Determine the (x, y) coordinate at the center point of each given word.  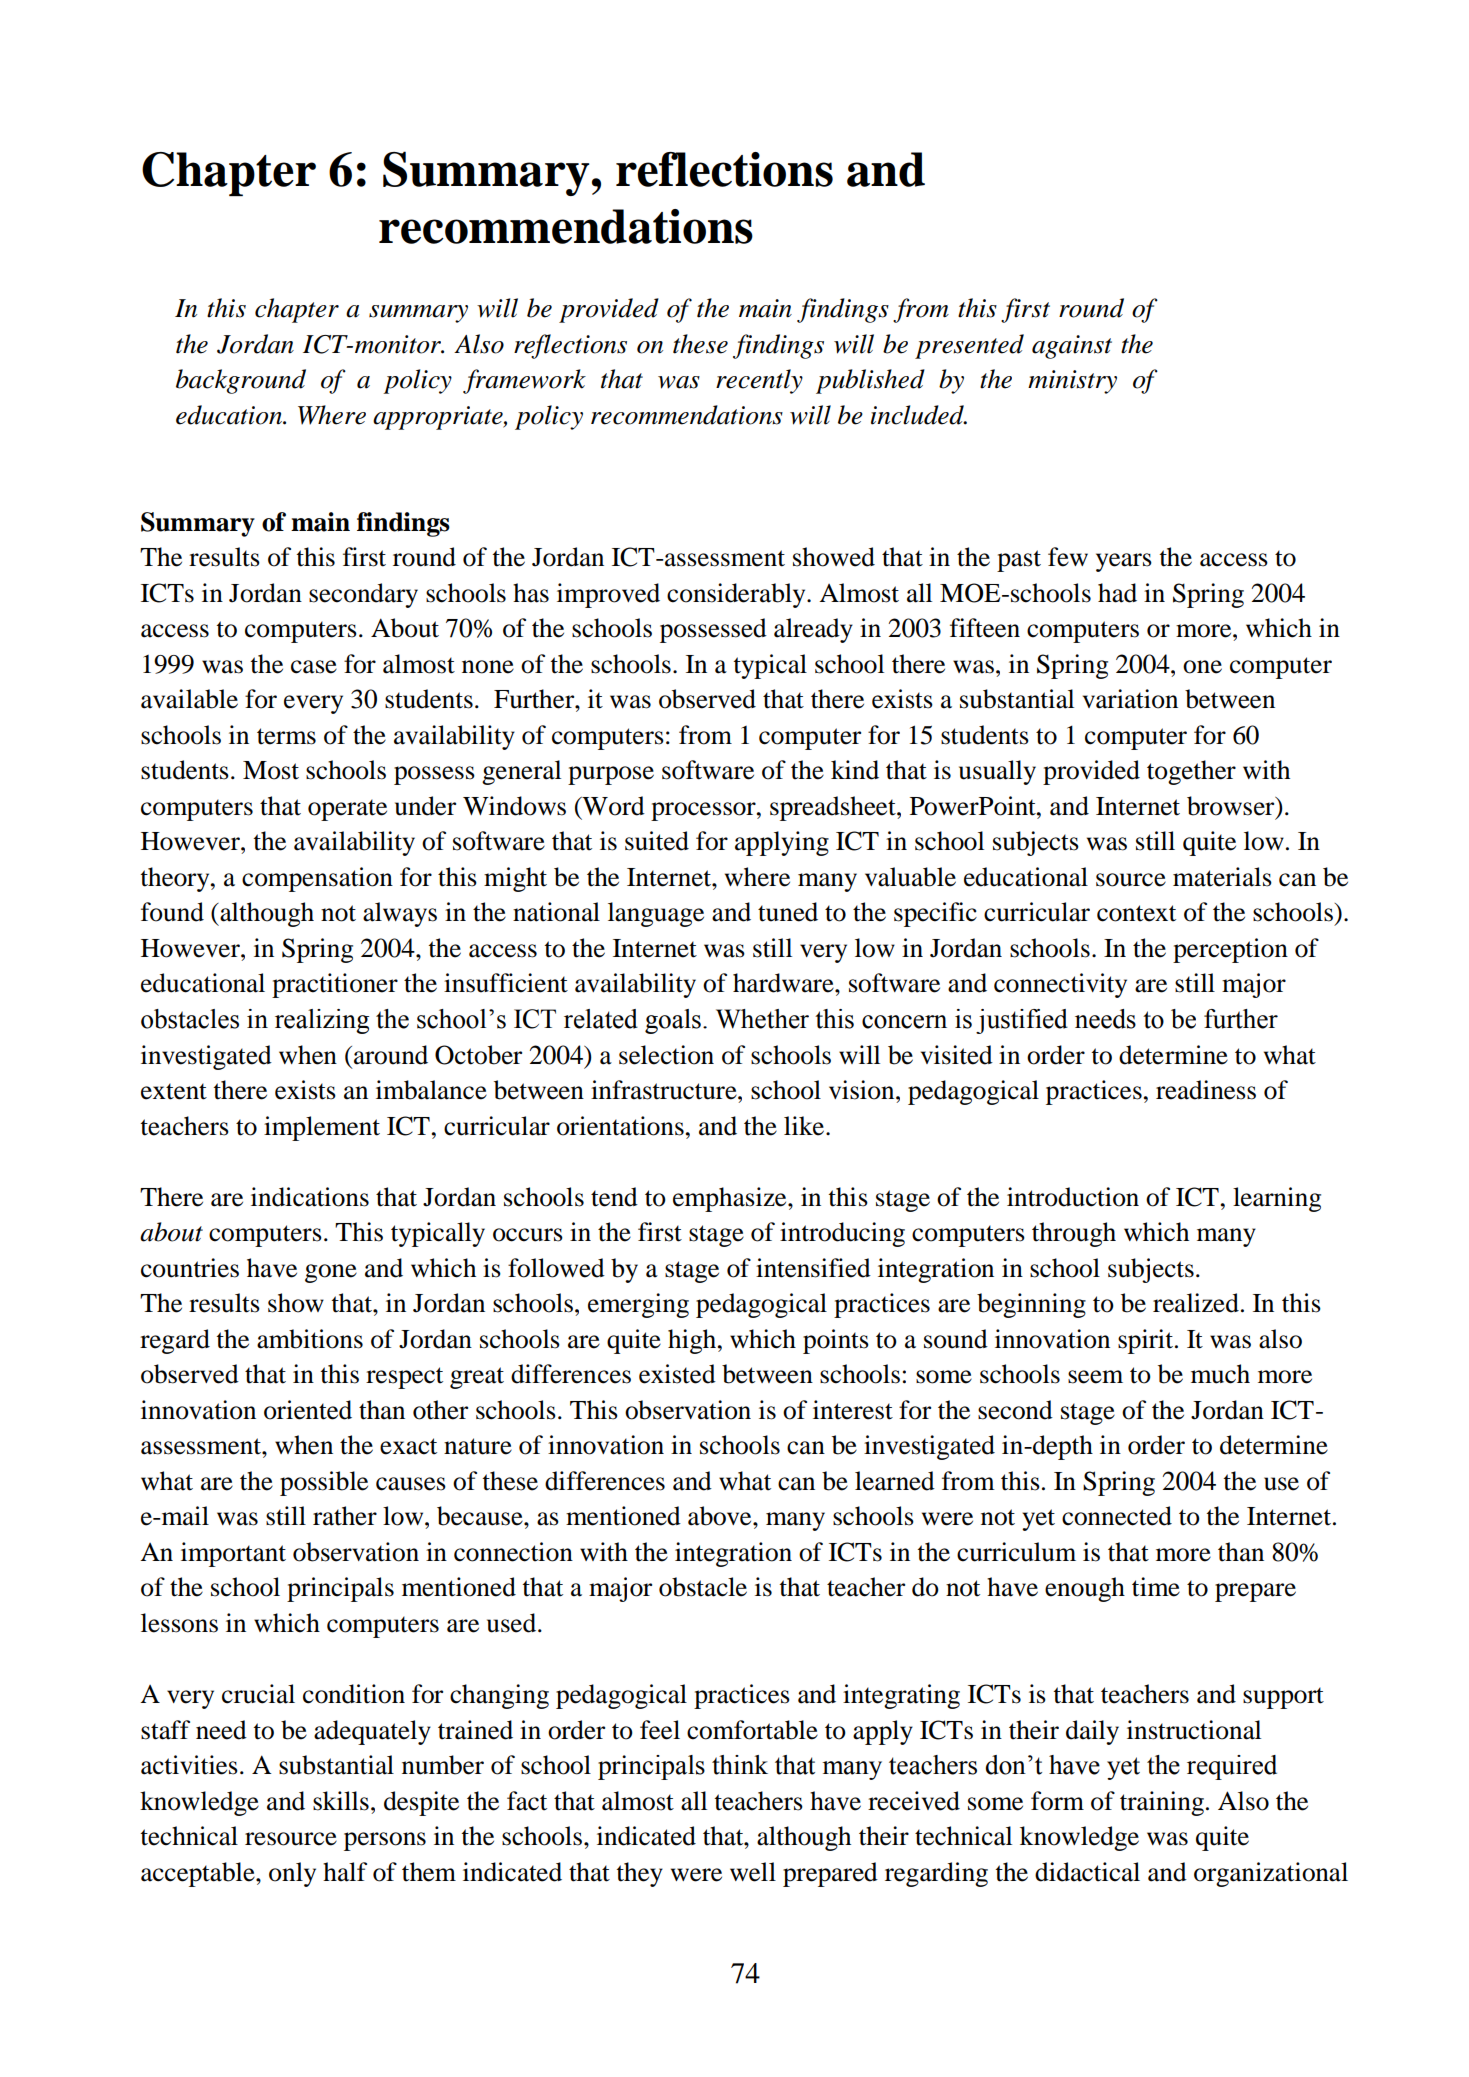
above (721, 1516)
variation (1130, 699)
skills (341, 1801)
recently (759, 381)
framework (524, 381)
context (1136, 913)
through (1074, 1234)
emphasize (731, 1199)
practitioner (335, 985)
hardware (784, 983)
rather (345, 1516)
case (314, 667)
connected (1117, 1516)
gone (331, 1273)
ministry (1072, 382)
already (813, 630)
